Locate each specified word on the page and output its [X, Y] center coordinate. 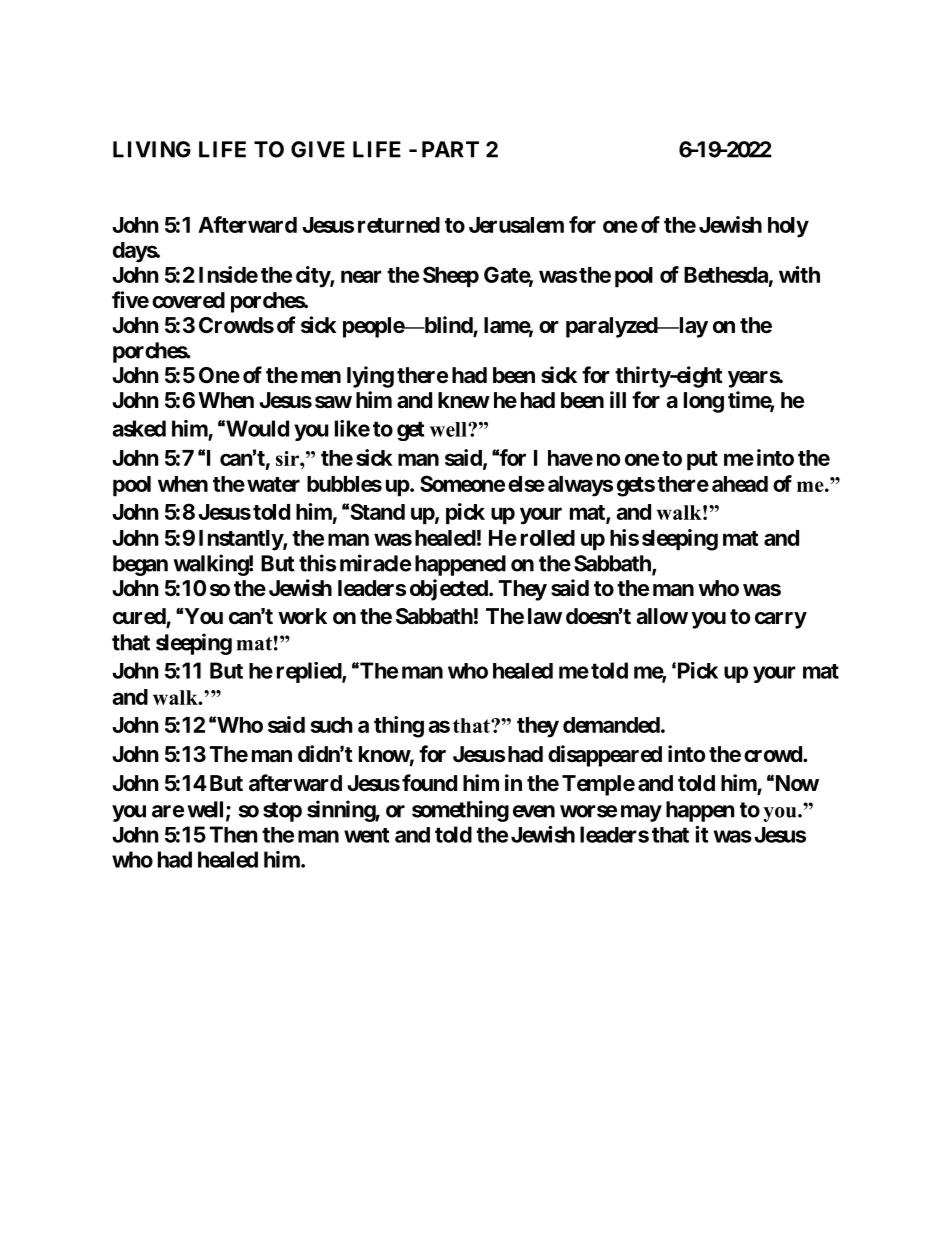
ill [618, 399]
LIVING [152, 149]
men [321, 377]
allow [662, 616]
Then [233, 834]
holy [788, 227]
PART [450, 149]
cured [140, 617]
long [704, 402]
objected [450, 590]
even [534, 811]
